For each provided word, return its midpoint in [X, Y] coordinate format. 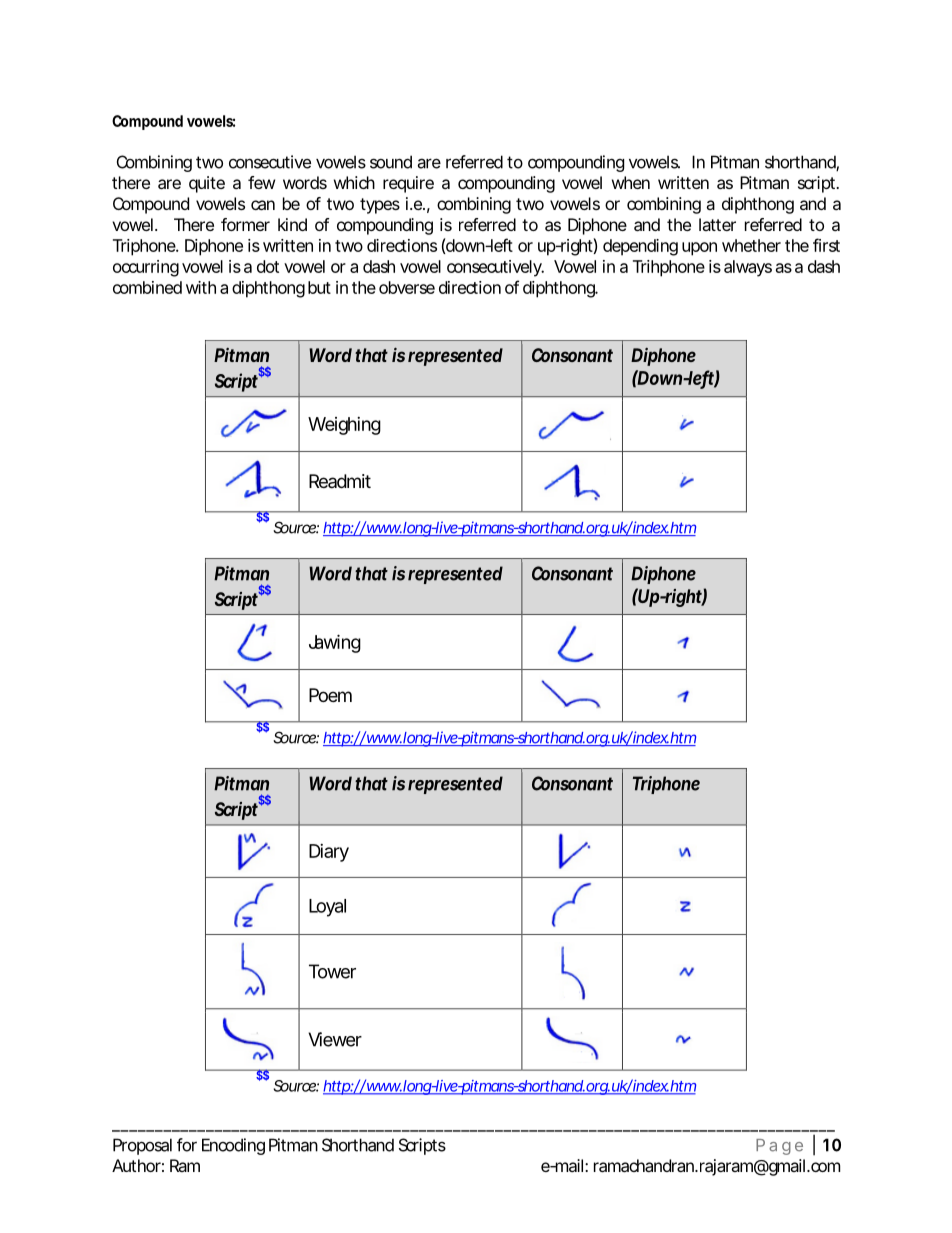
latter [717, 224]
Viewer [335, 1039]
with [201, 287]
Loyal [327, 908]
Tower [332, 971]
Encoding [233, 1146]
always [748, 268]
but [319, 287]
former [245, 224]
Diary [329, 853]
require [408, 184]
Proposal [142, 1146]
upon [699, 249]
